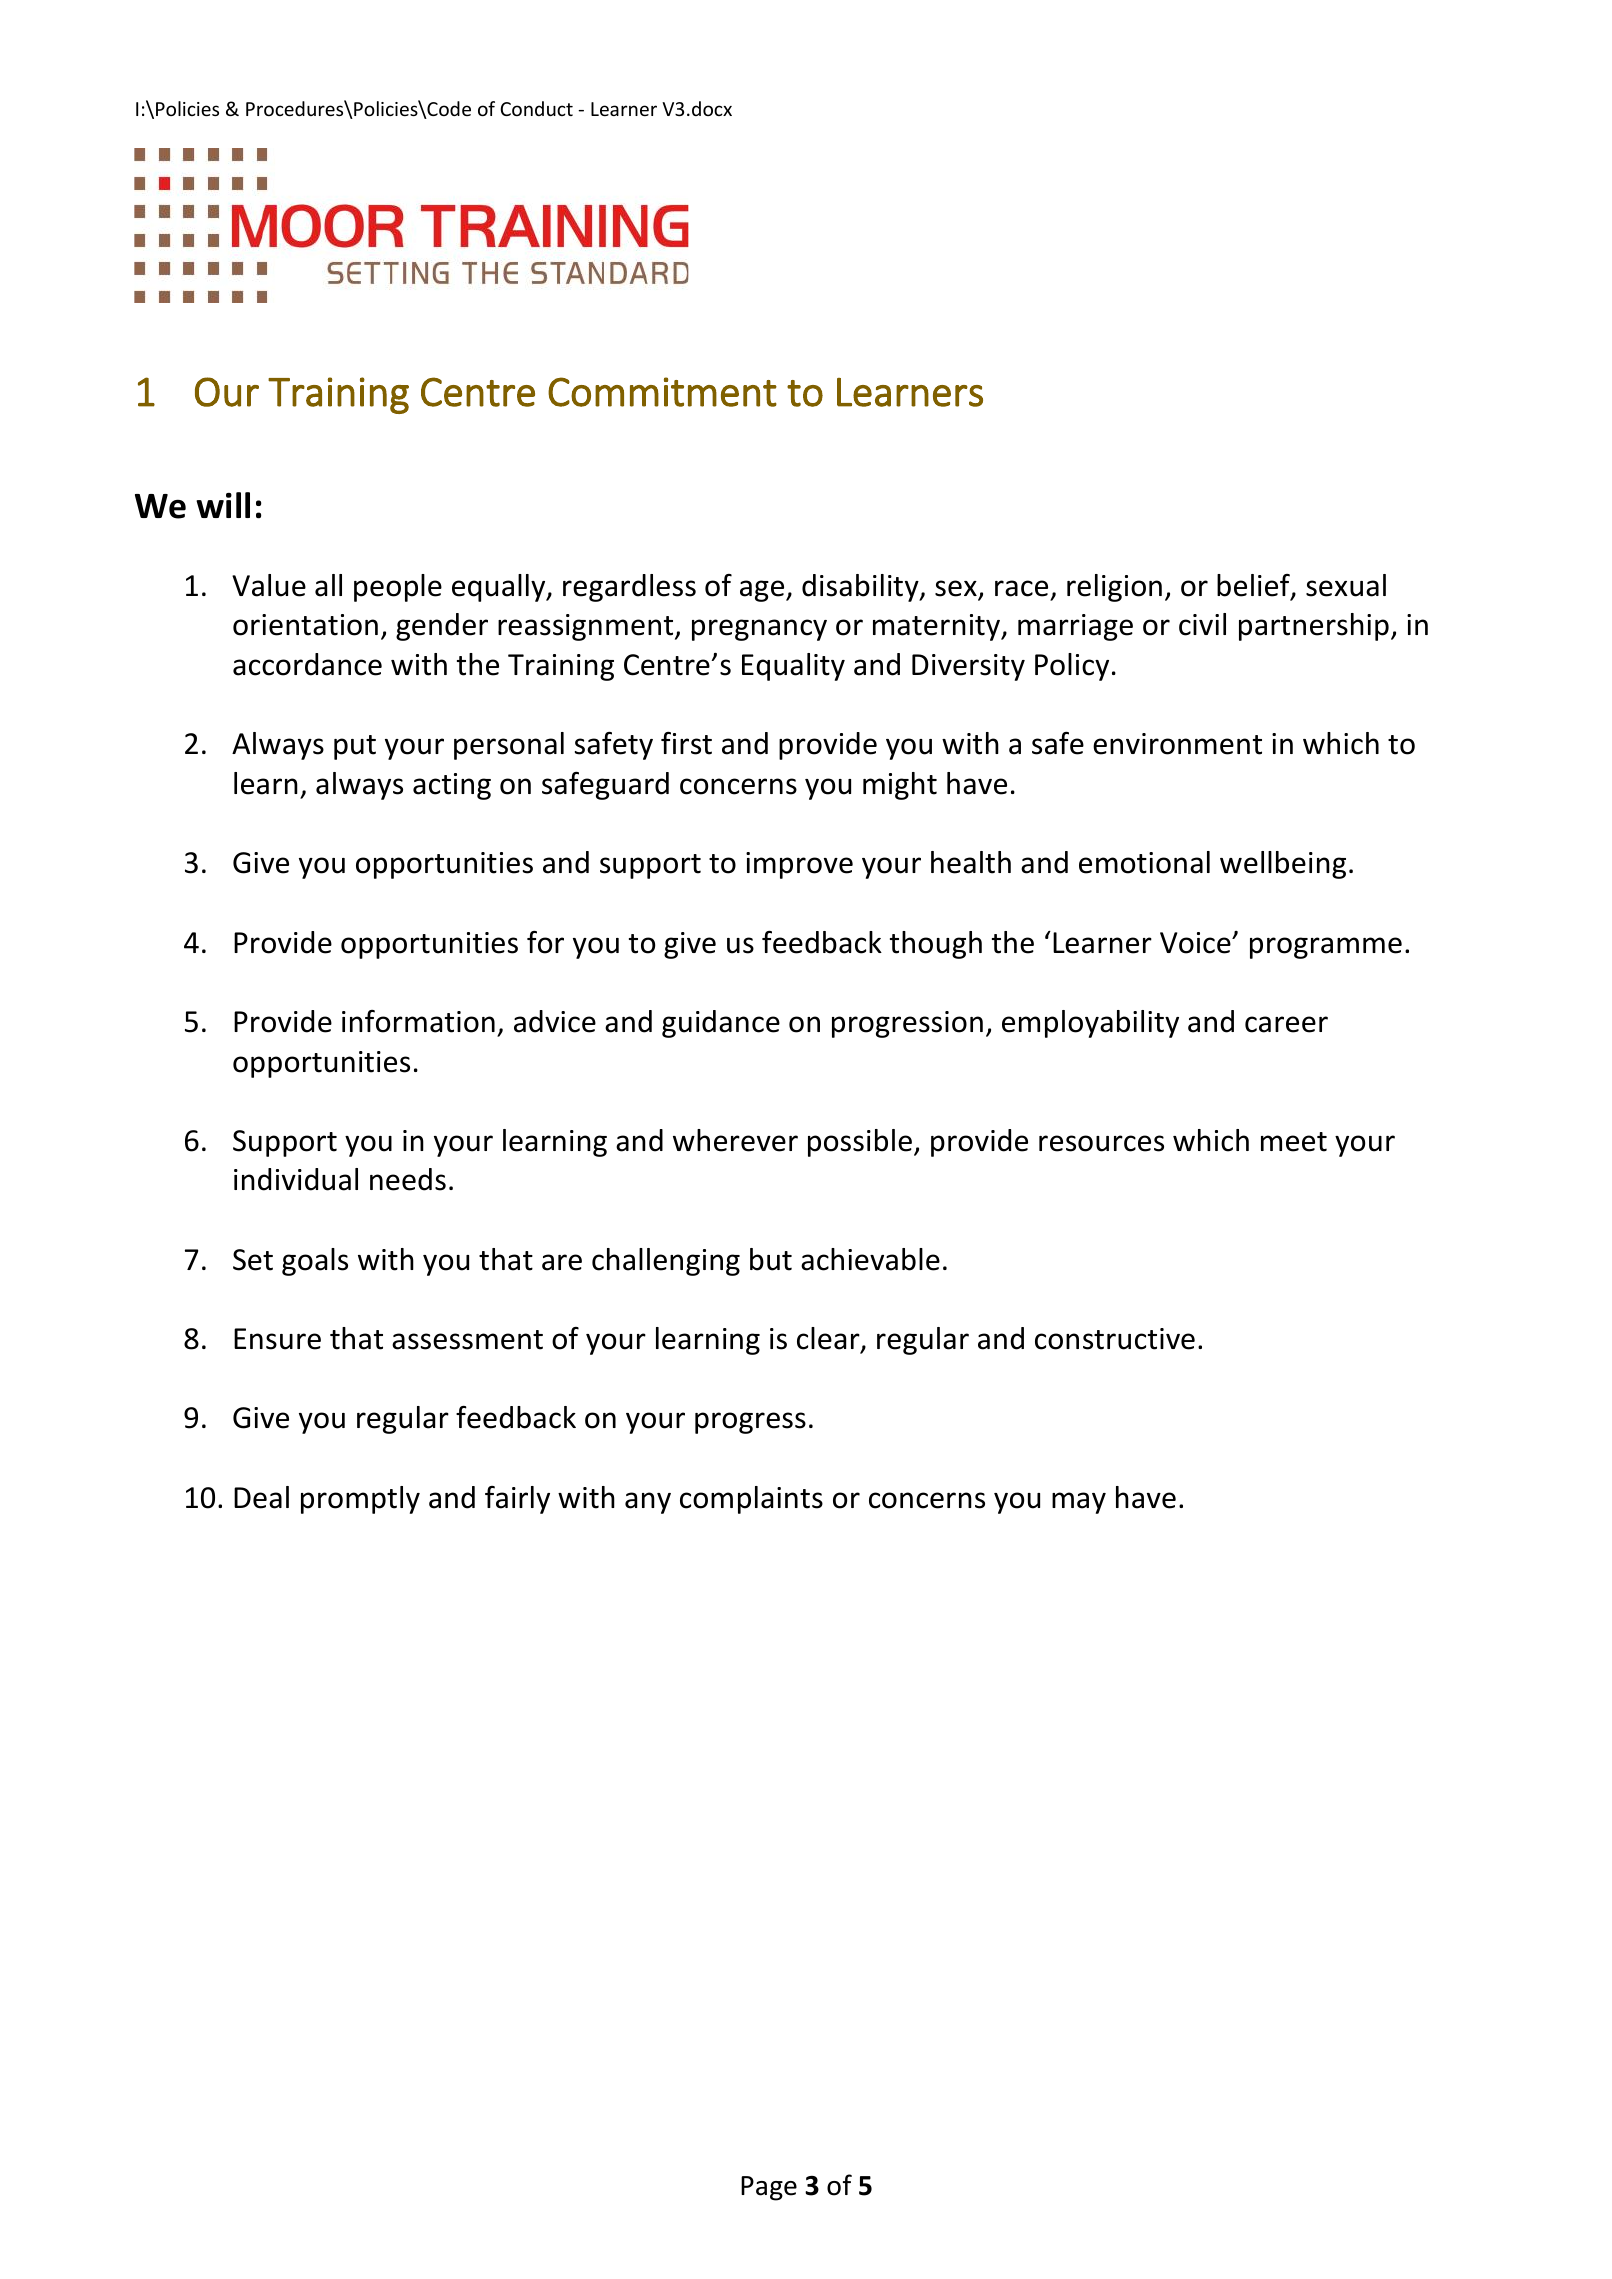 The height and width of the page is (2279, 1612). I want to click on improve, so click(799, 865).
